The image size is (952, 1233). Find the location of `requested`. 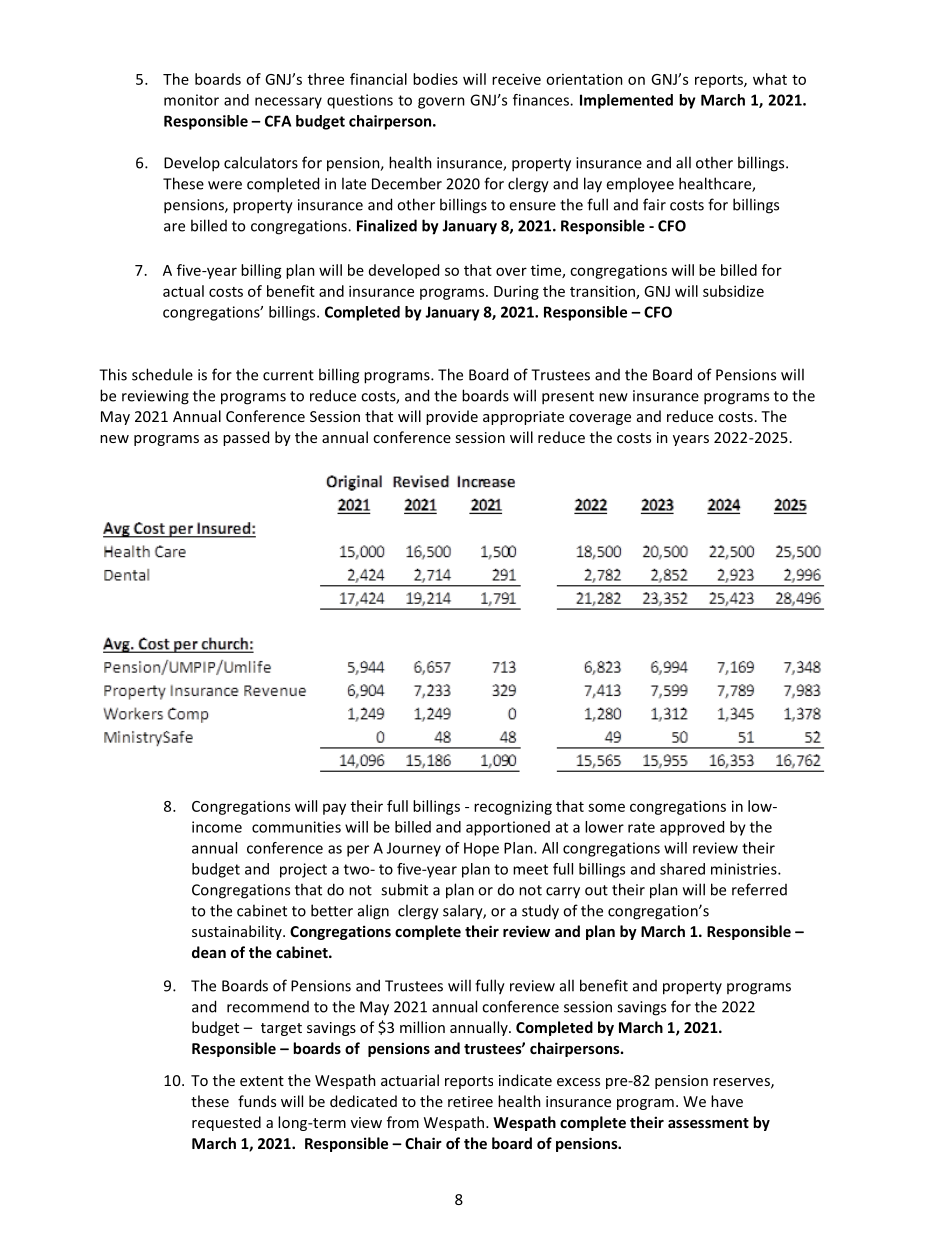

requested is located at coordinates (226, 1123).
